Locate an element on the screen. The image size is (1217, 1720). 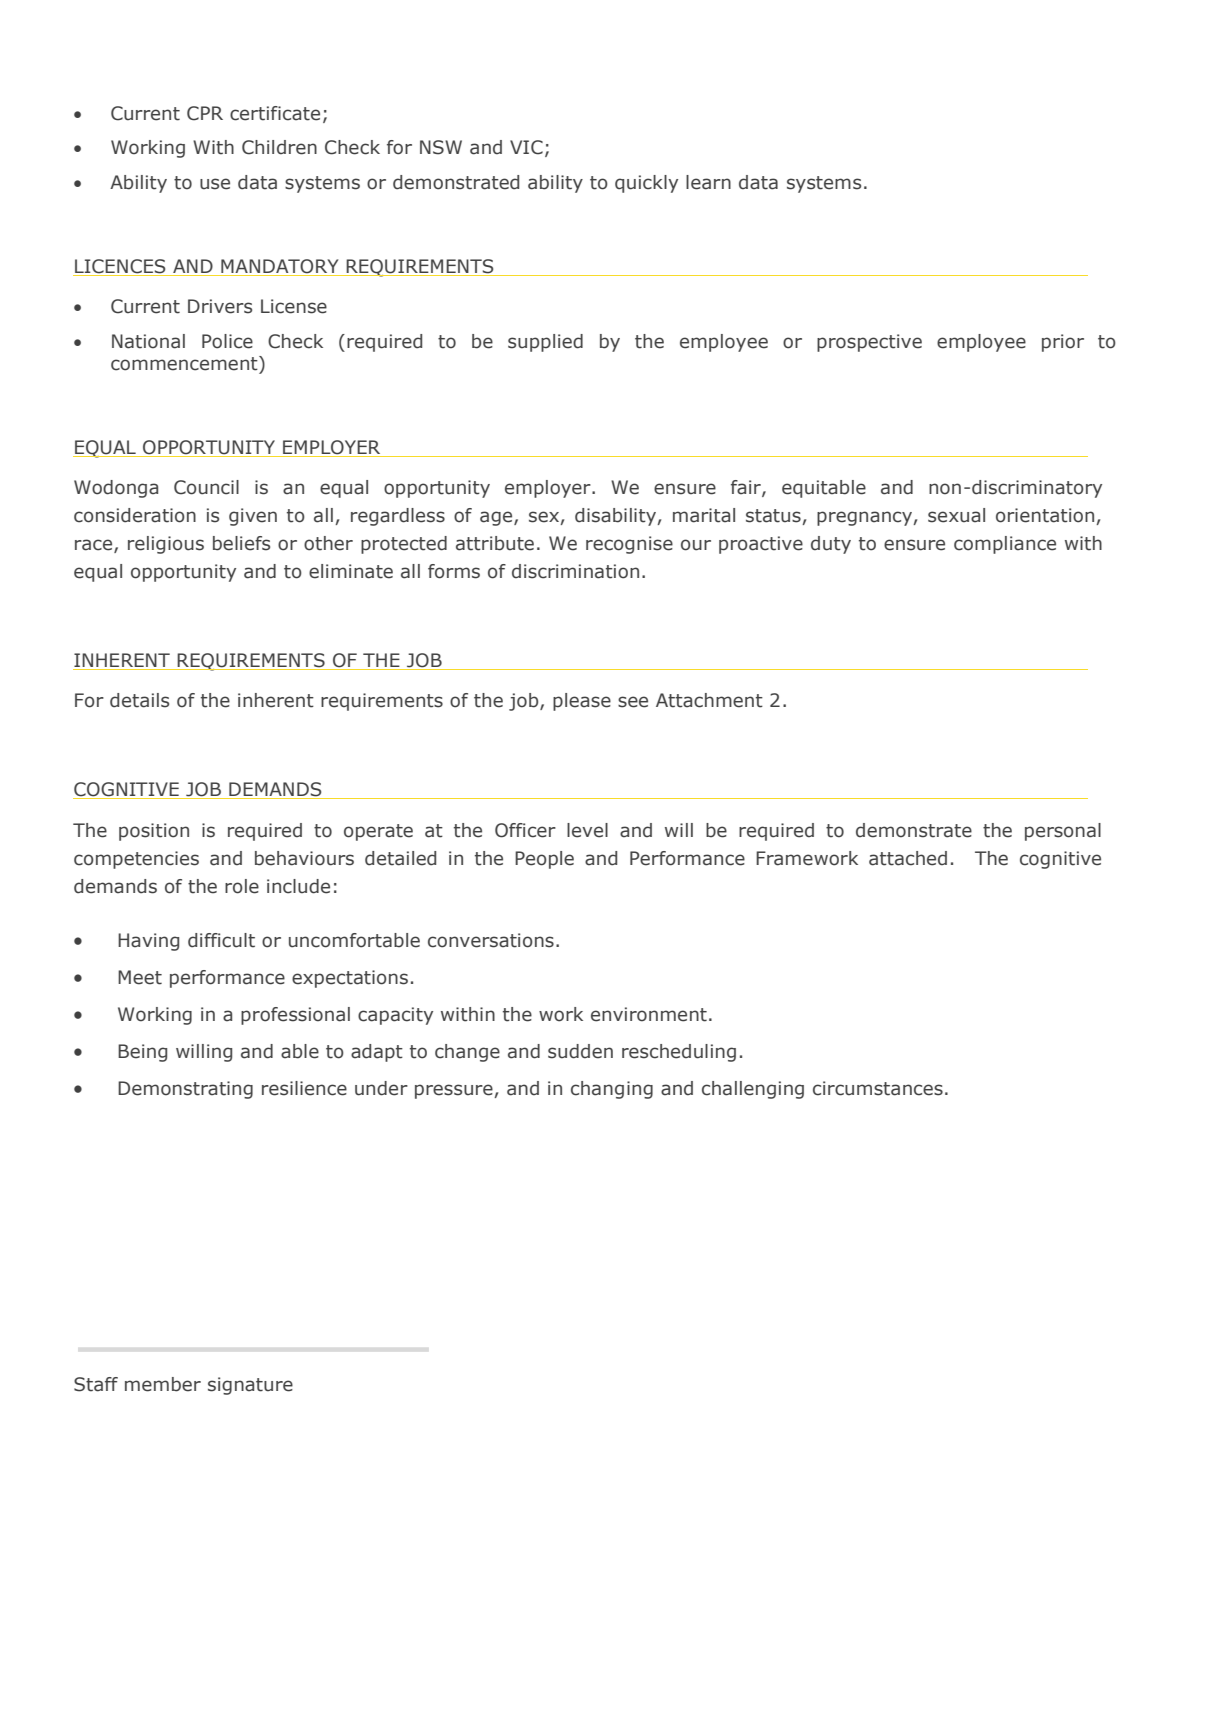
changing is located at coordinates (612, 1090).
